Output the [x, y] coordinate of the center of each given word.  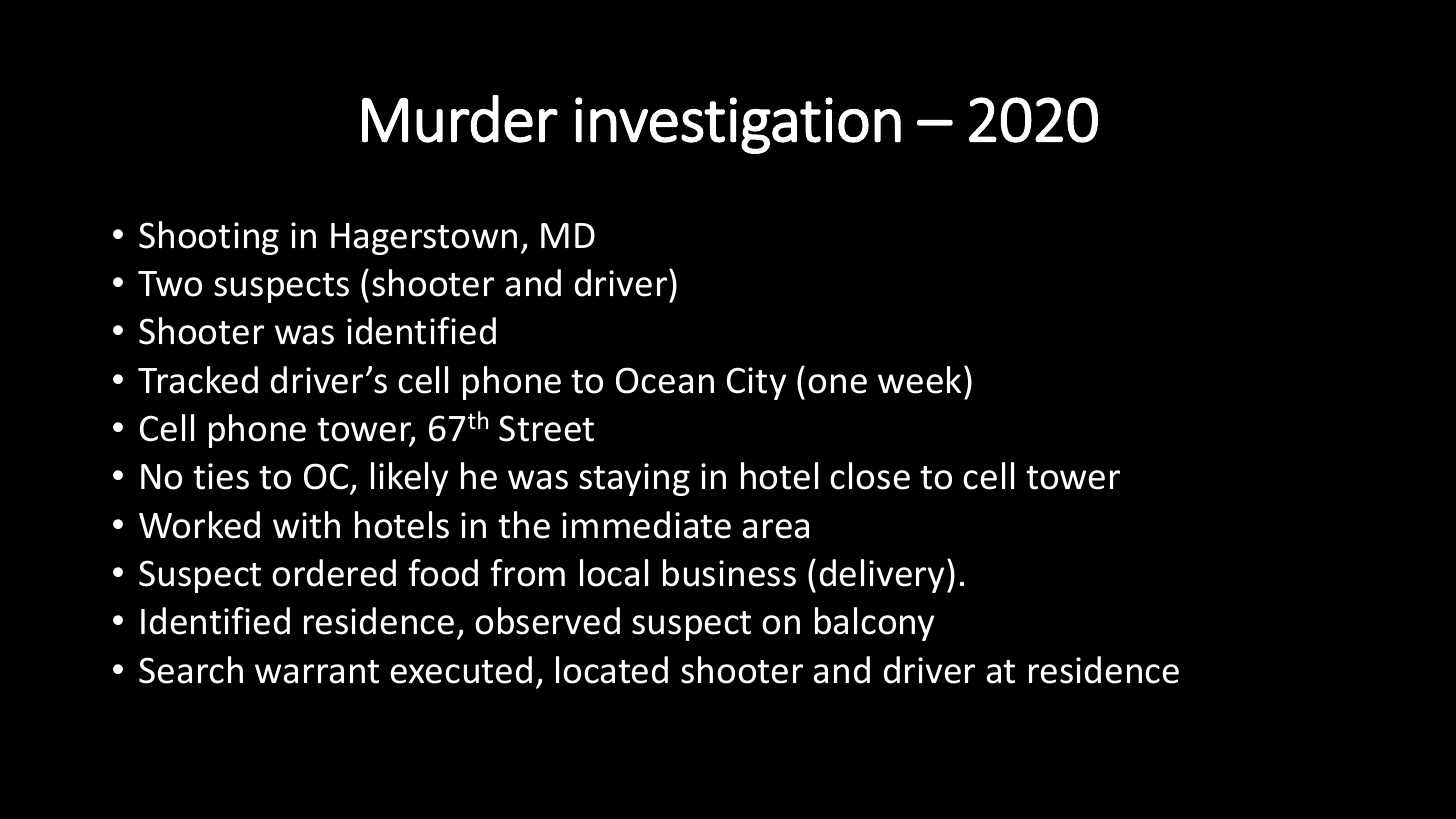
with [306, 525]
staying [634, 479]
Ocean [665, 380]
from [527, 573]
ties [221, 476]
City [756, 383]
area [775, 529]
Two [170, 284]
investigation [738, 125]
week [919, 380]
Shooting [209, 238]
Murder [460, 119]
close [870, 476]
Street [546, 428]
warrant [317, 672]
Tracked [198, 380]
